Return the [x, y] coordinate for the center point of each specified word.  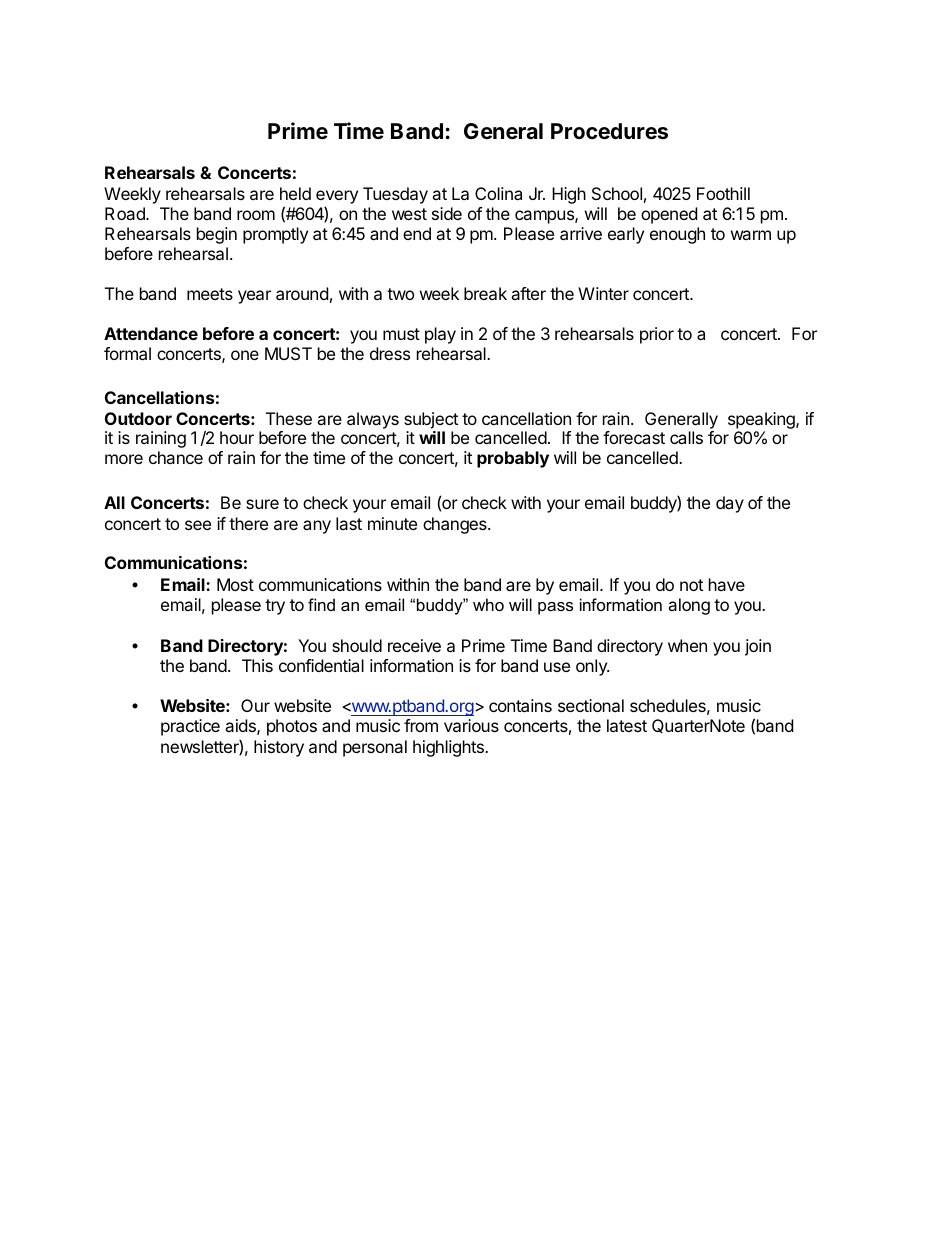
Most [235, 584]
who [488, 604]
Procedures [609, 131]
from [421, 725]
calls [686, 437]
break [485, 293]
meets [210, 294]
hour [237, 437]
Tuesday [395, 195]
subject [431, 420]
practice [190, 727]
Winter [603, 293]
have [727, 584]
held [295, 193]
